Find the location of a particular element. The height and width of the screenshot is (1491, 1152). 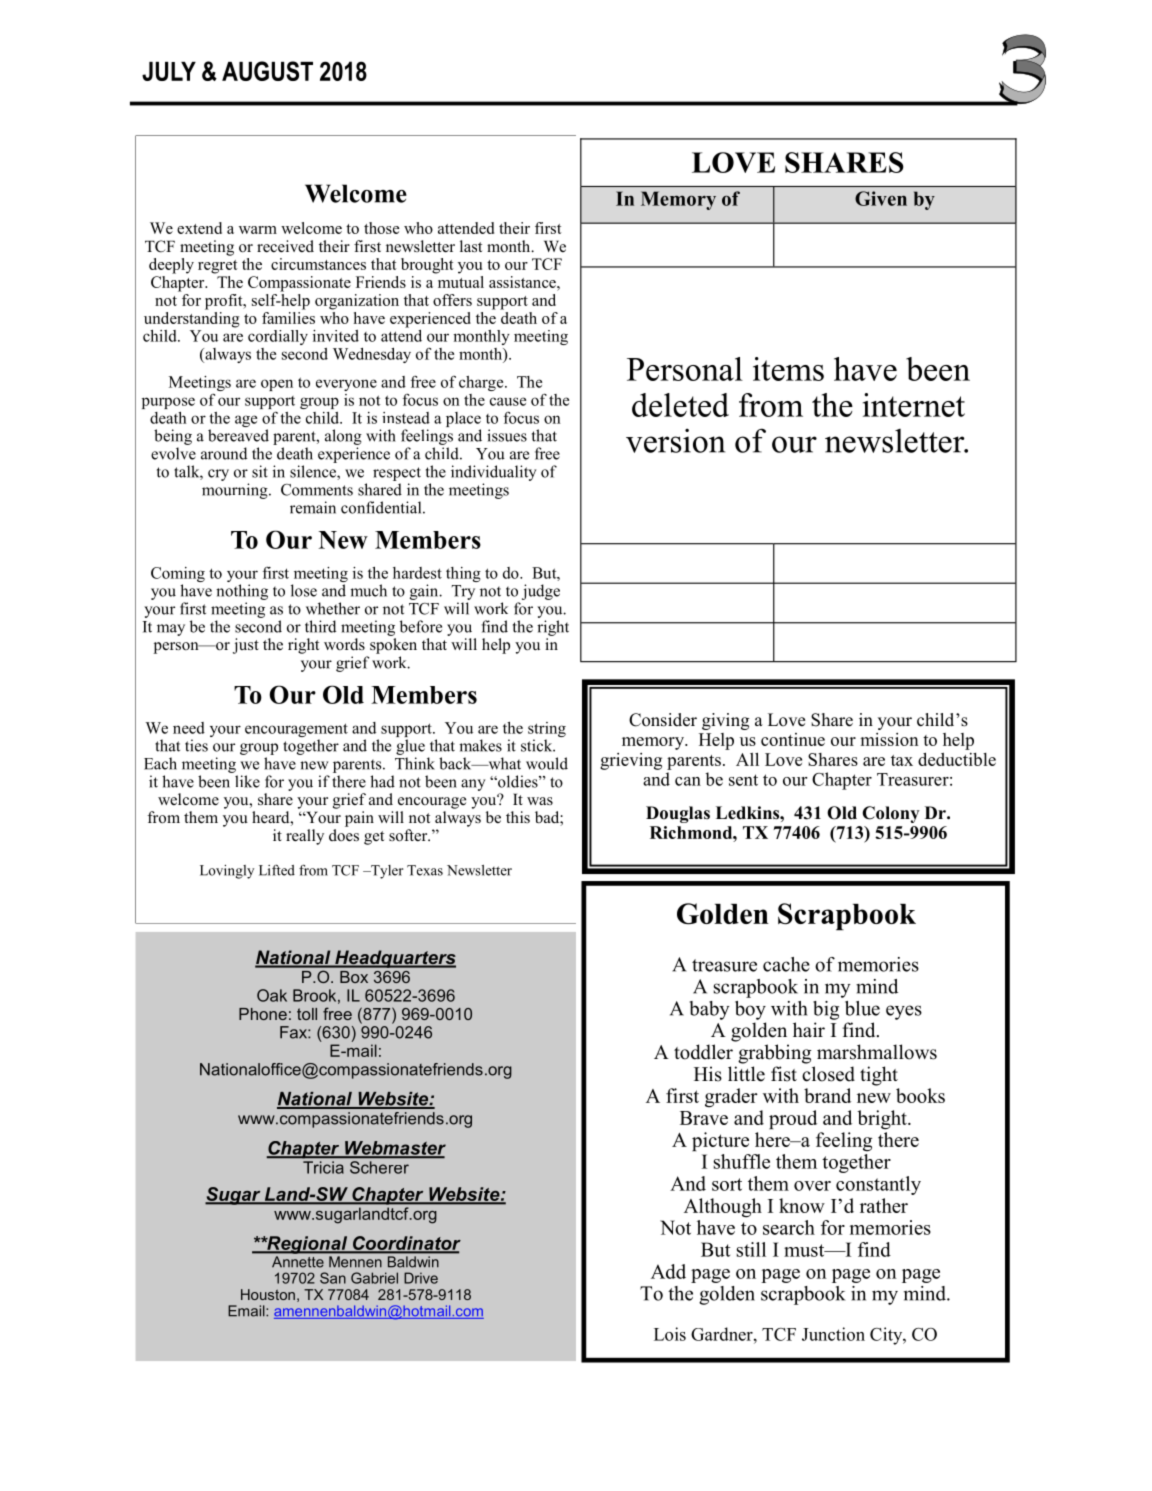

cause is located at coordinates (508, 401).
